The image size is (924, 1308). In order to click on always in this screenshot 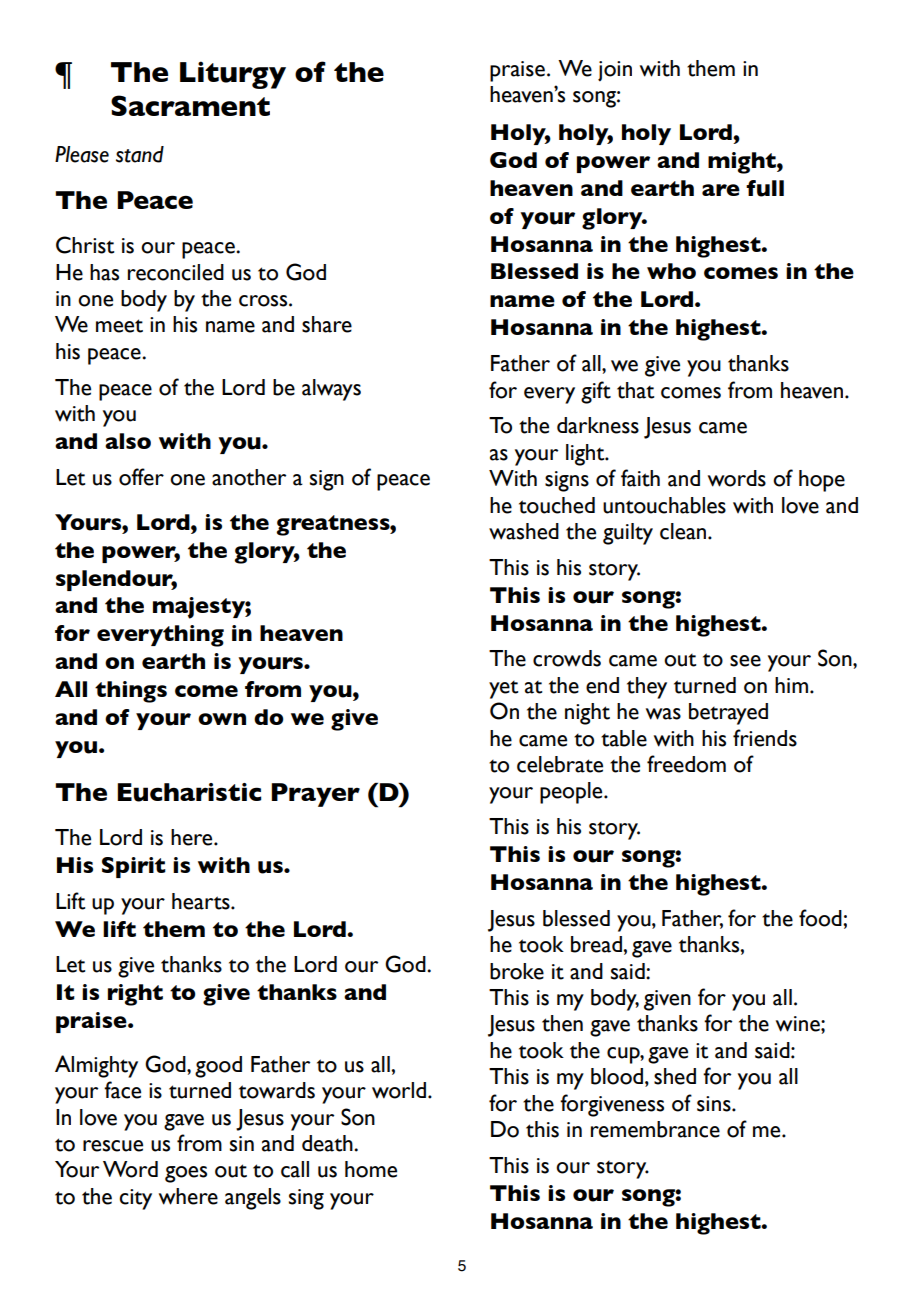, I will do `click(331, 390)`.
